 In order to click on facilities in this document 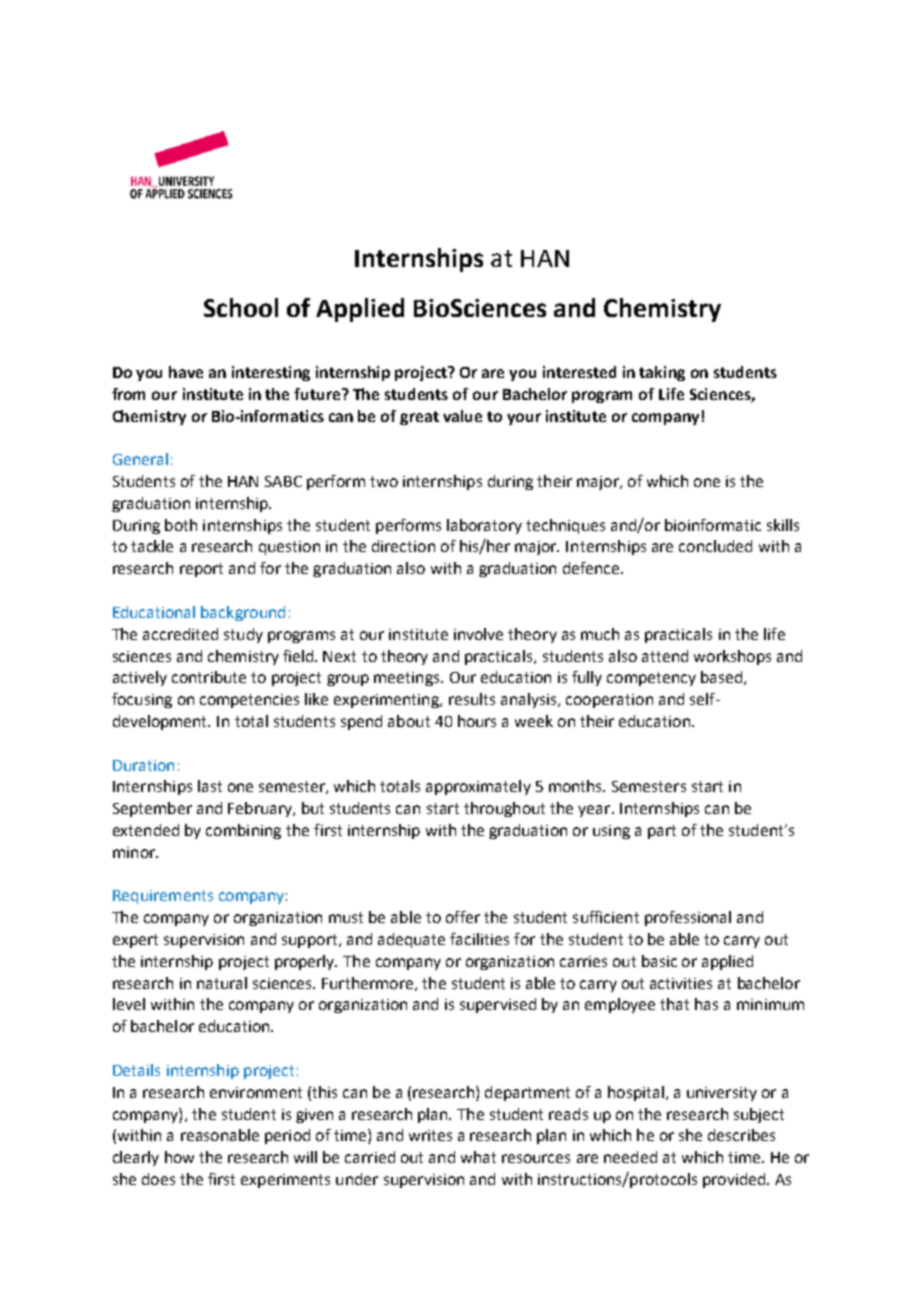, I will do `click(479, 939)`.
